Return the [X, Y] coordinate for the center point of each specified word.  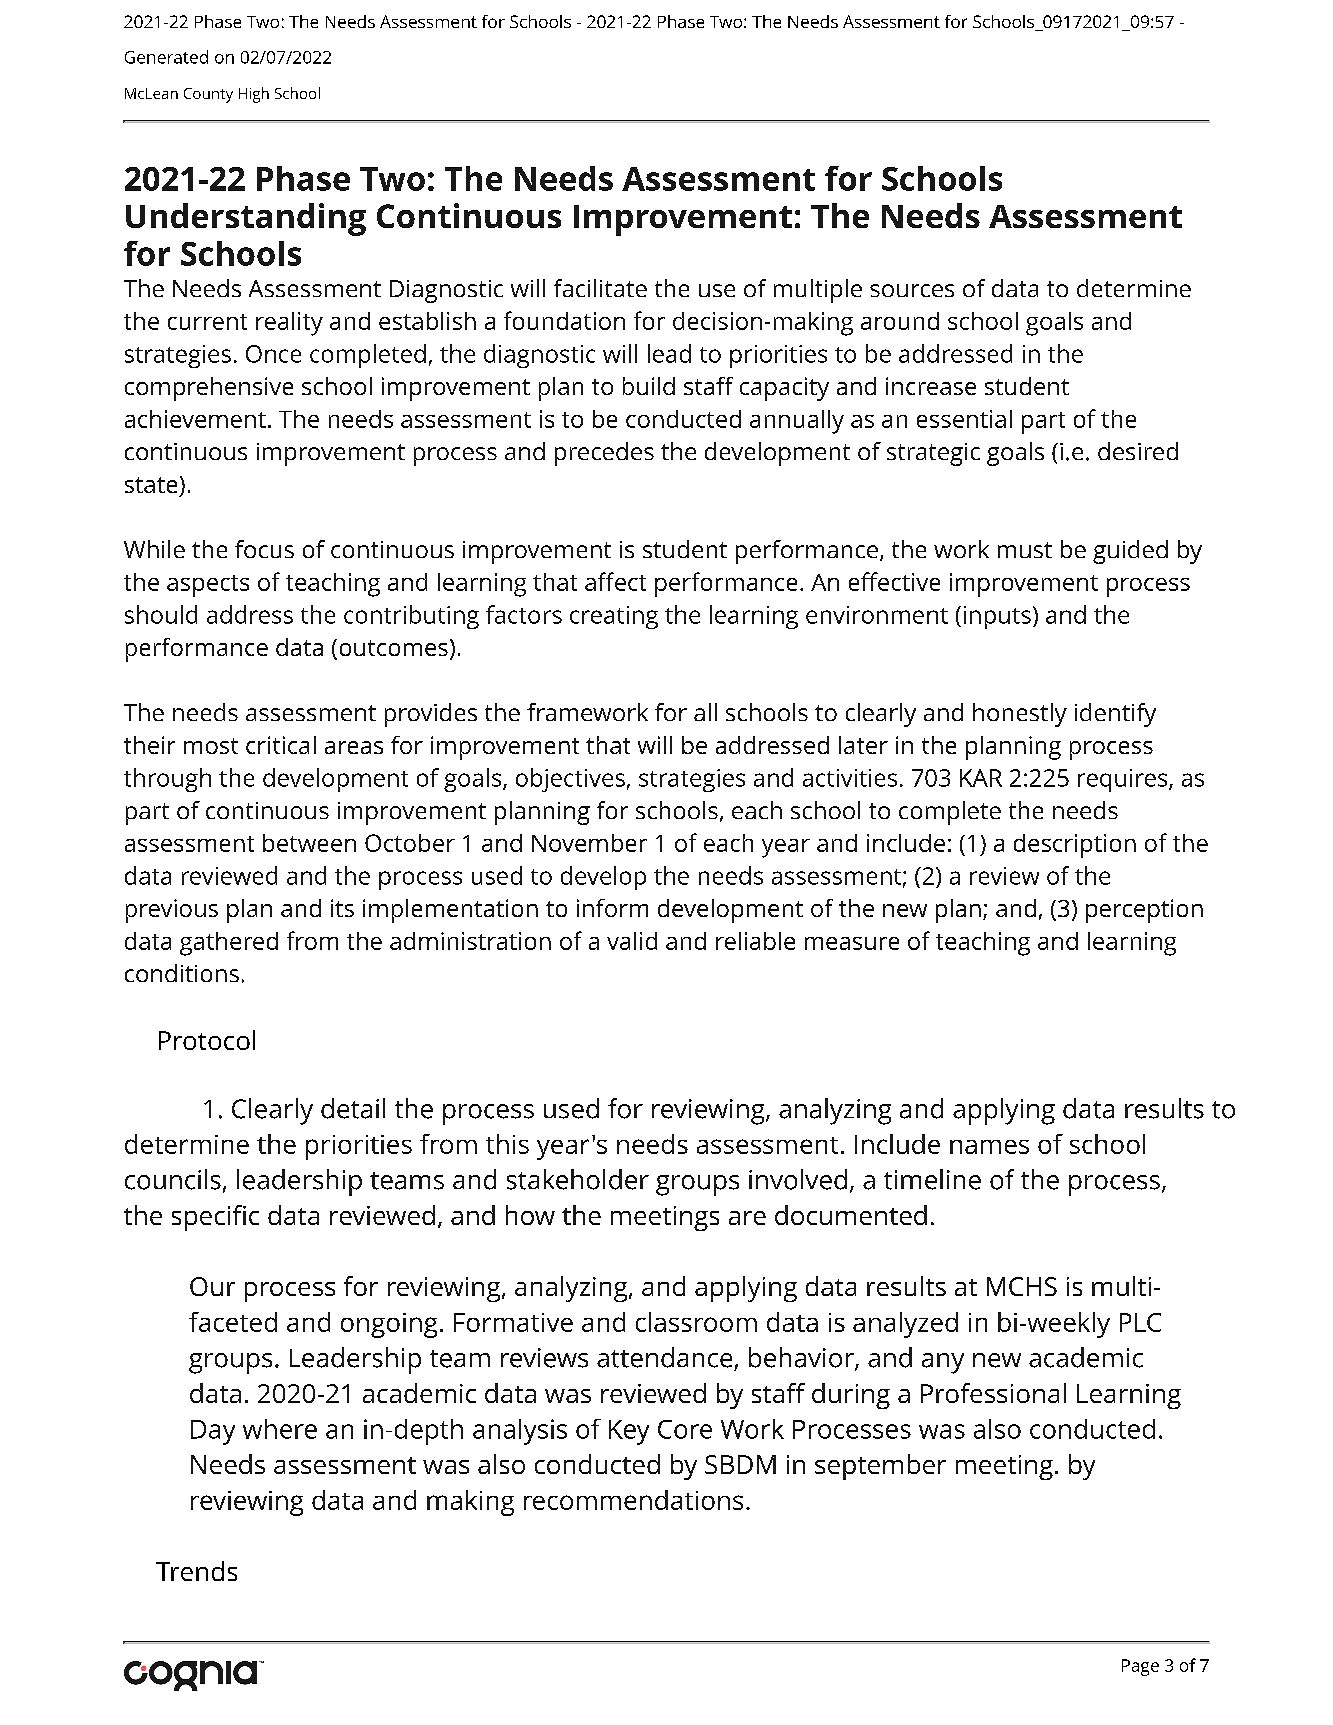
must [1025, 550]
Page [1140, 1667]
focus [264, 549]
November [589, 843]
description [1075, 846]
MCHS [1022, 1286]
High [254, 95]
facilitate [600, 288]
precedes [604, 454]
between [309, 843]
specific [215, 1218]
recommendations [633, 1500]
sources [912, 290]
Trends [196, 1571]
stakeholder [578, 1179]
